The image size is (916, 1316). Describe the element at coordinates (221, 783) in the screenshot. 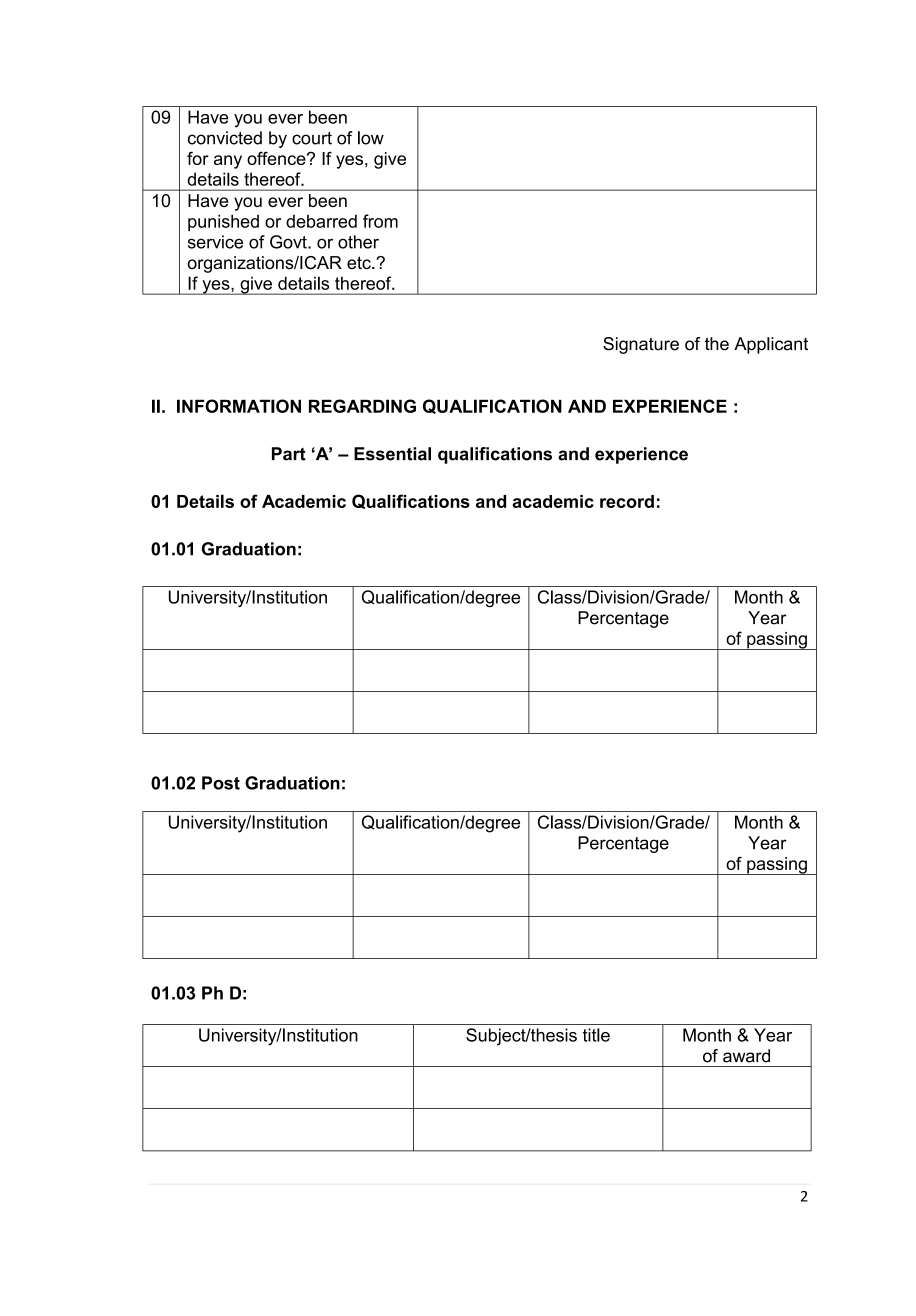

I see `Post` at that location.
